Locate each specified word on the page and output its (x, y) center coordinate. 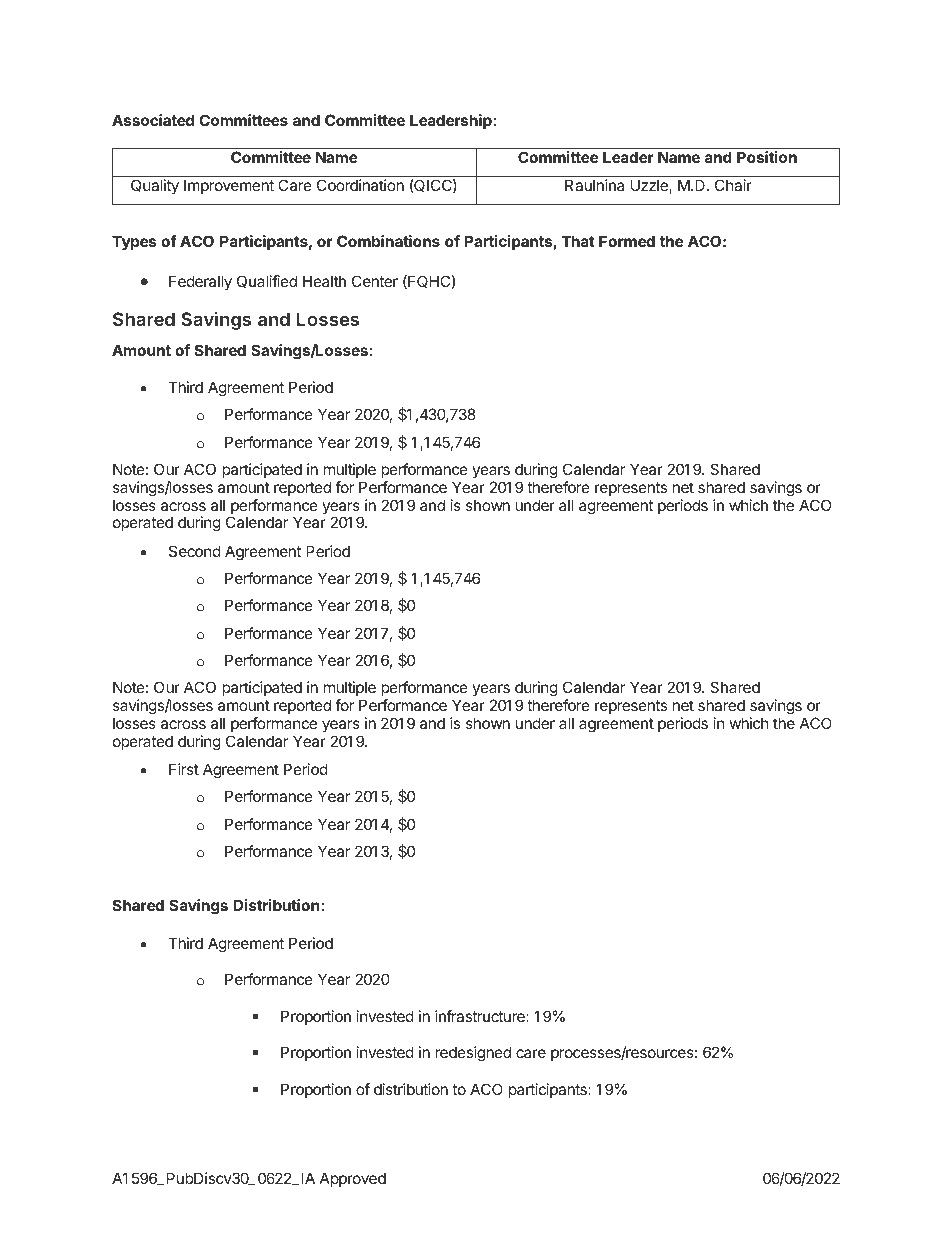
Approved (353, 1179)
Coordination (360, 185)
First (184, 769)
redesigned (473, 1054)
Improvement (229, 186)
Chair (733, 185)
